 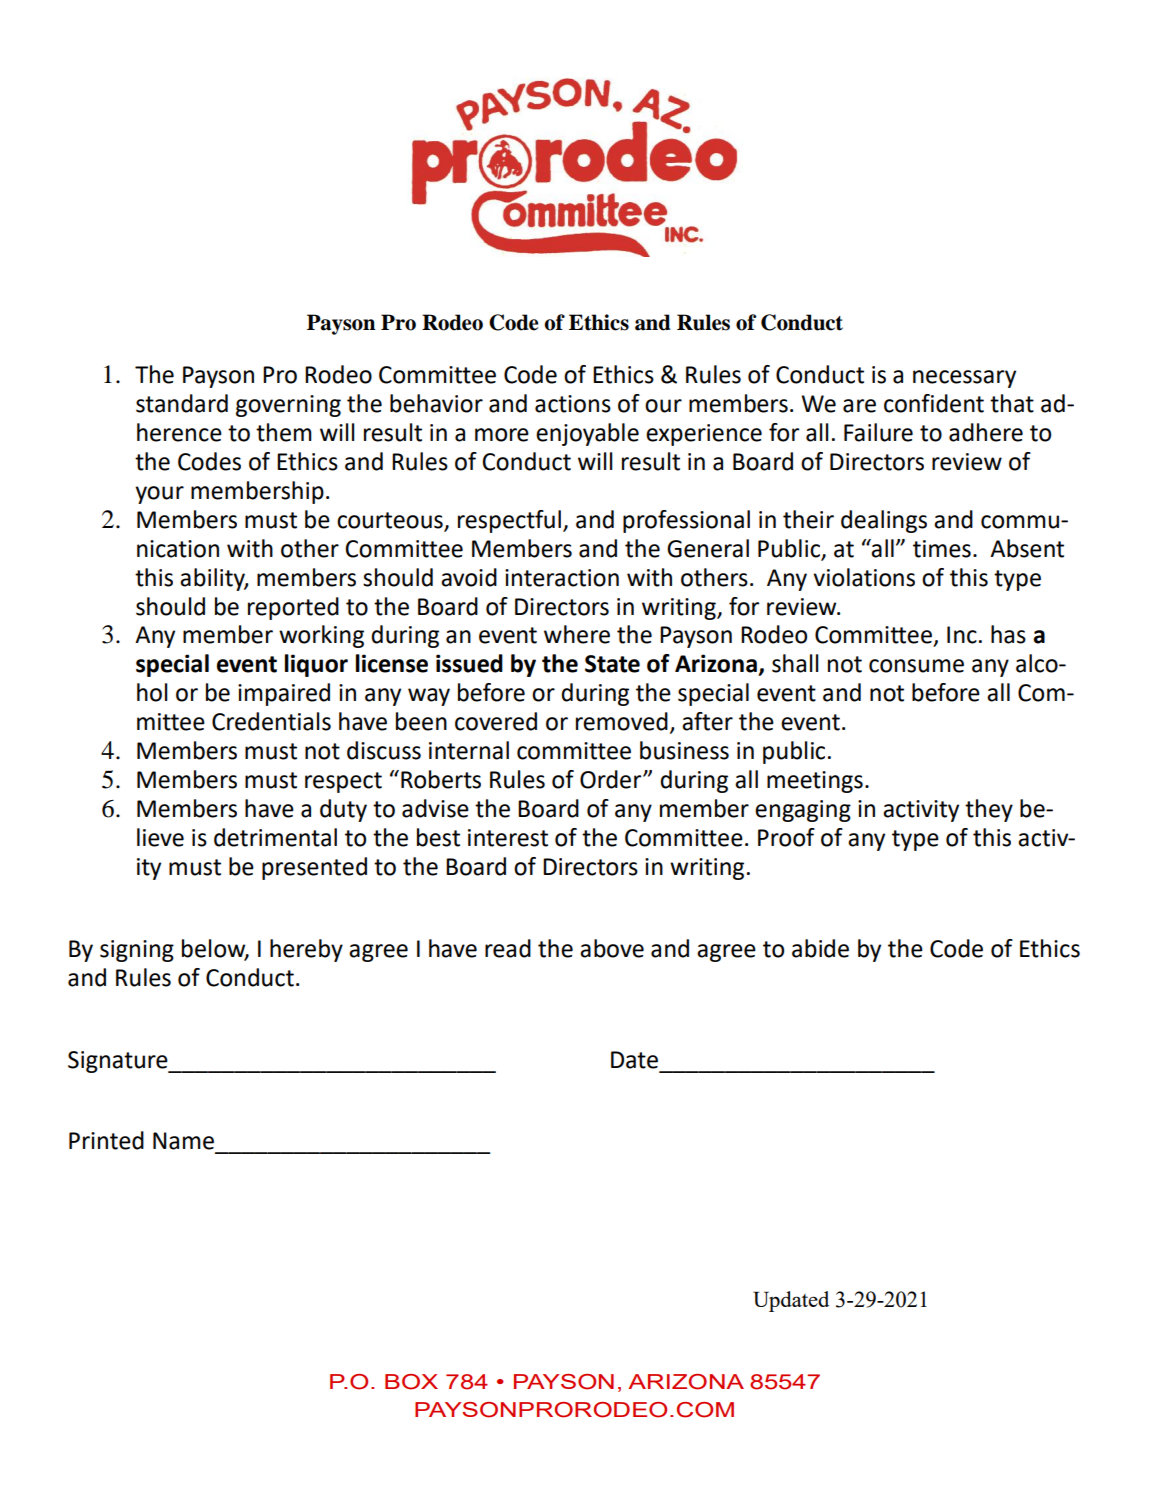 What do you see at coordinates (106, 1140) in the page?
I see `Printed` at bounding box center [106, 1140].
